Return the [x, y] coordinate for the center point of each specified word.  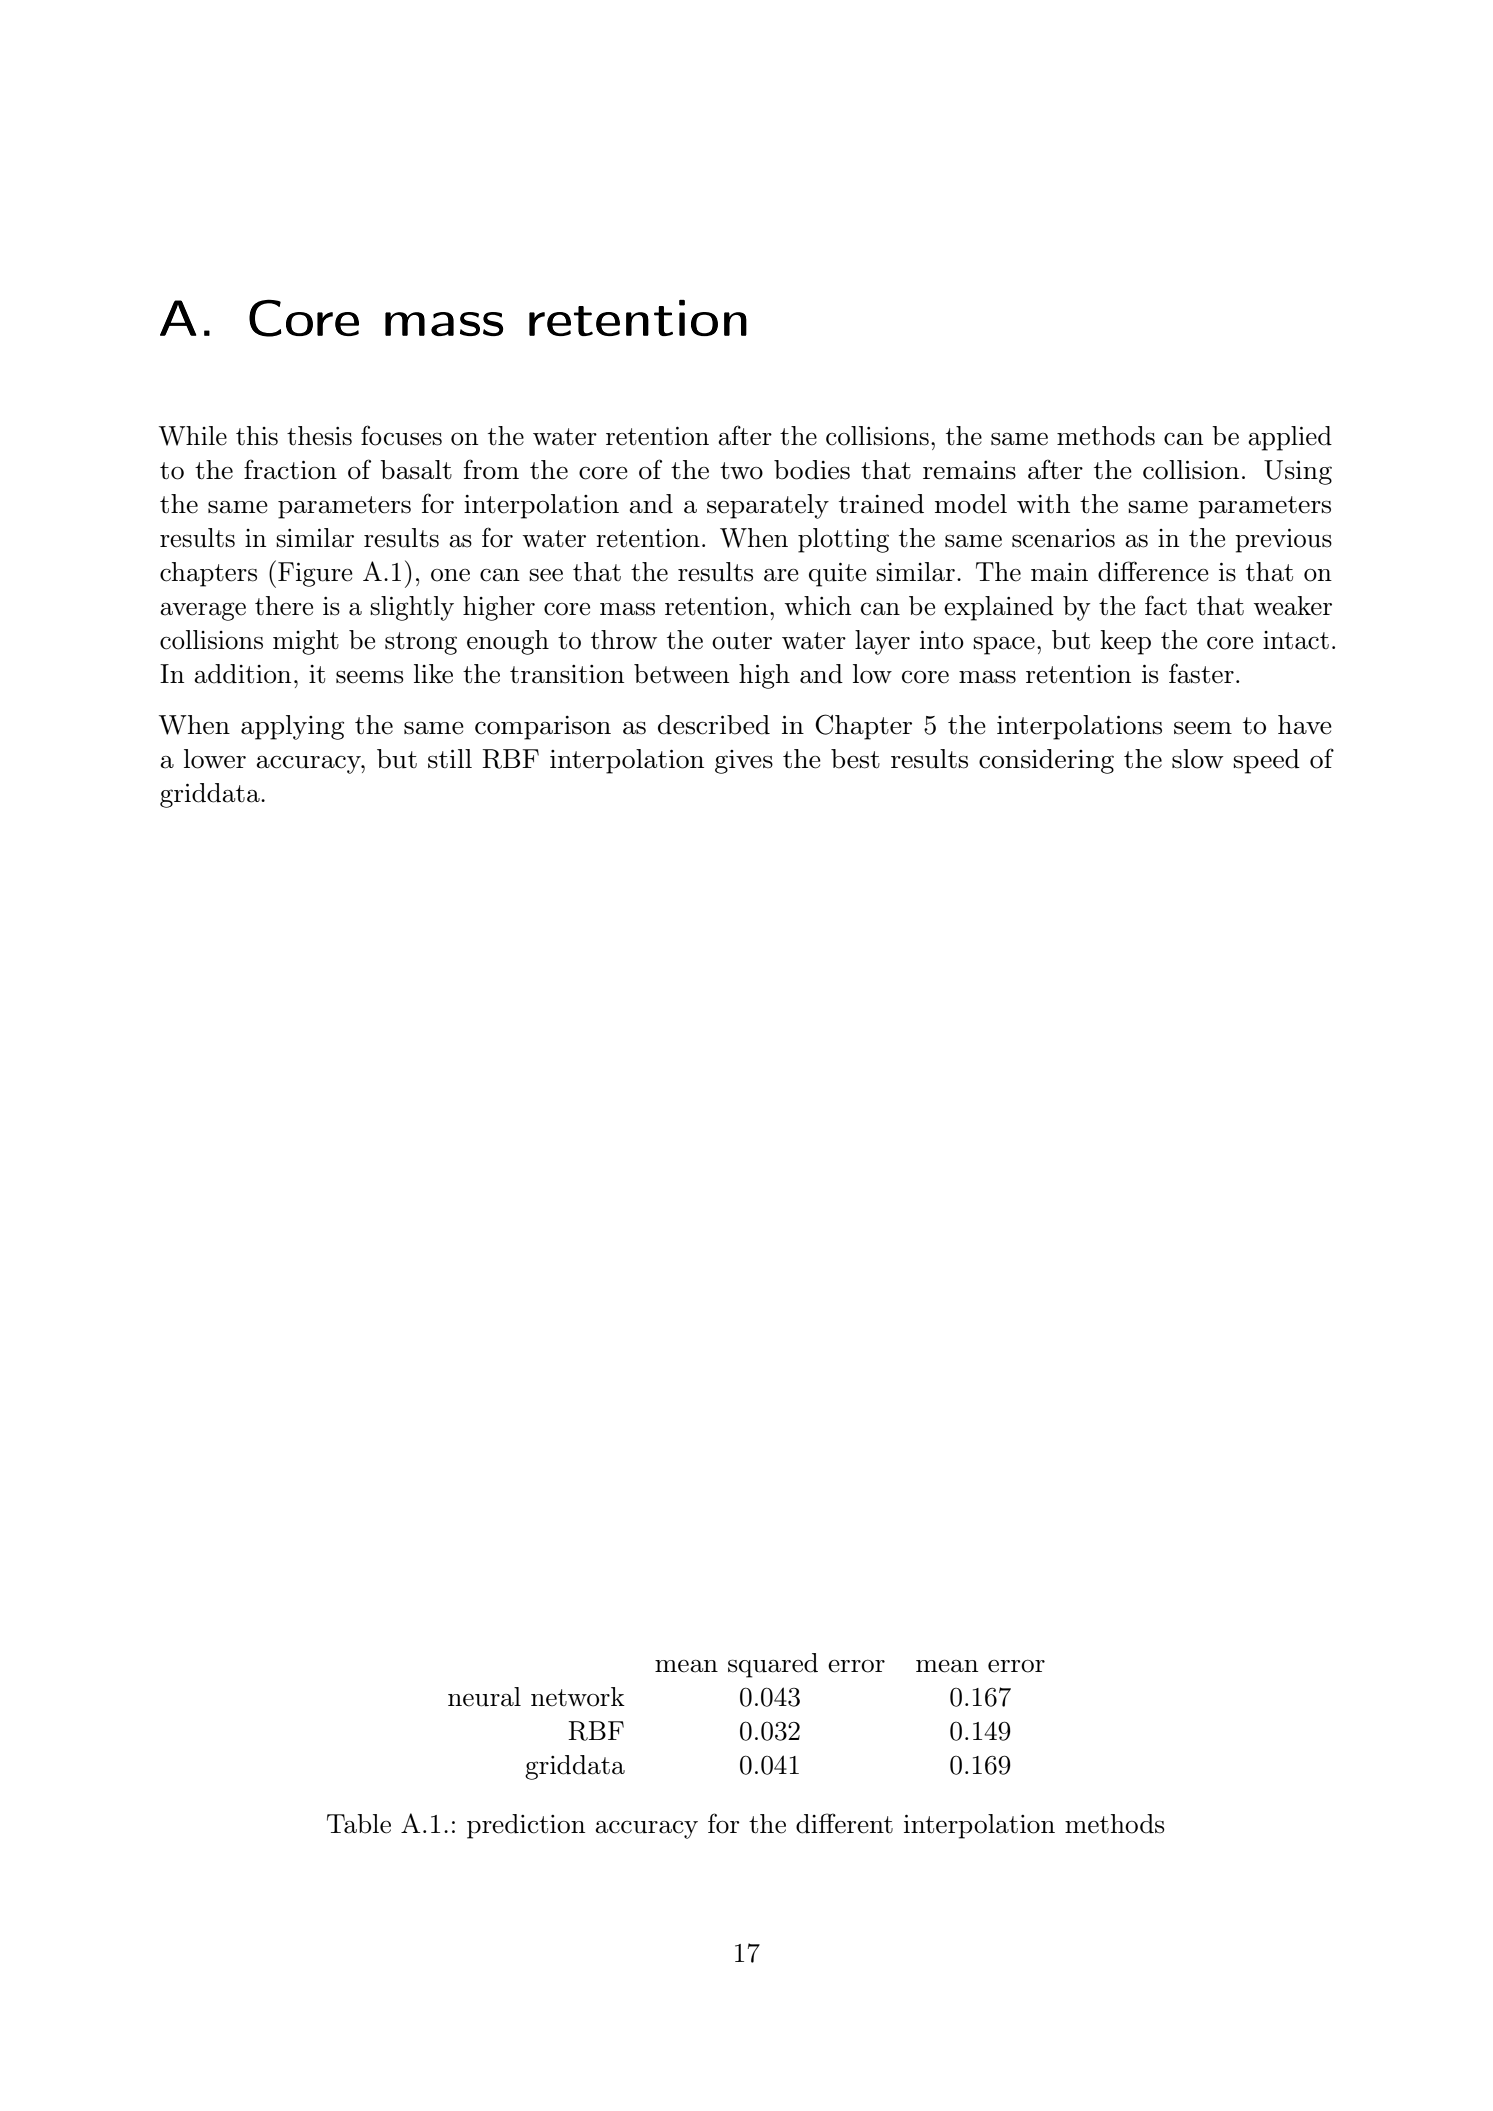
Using [1298, 472]
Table [359, 1824]
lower [215, 759]
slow [1198, 759]
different [844, 1823]
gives [744, 762]
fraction [290, 469]
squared [773, 1665]
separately [768, 506]
